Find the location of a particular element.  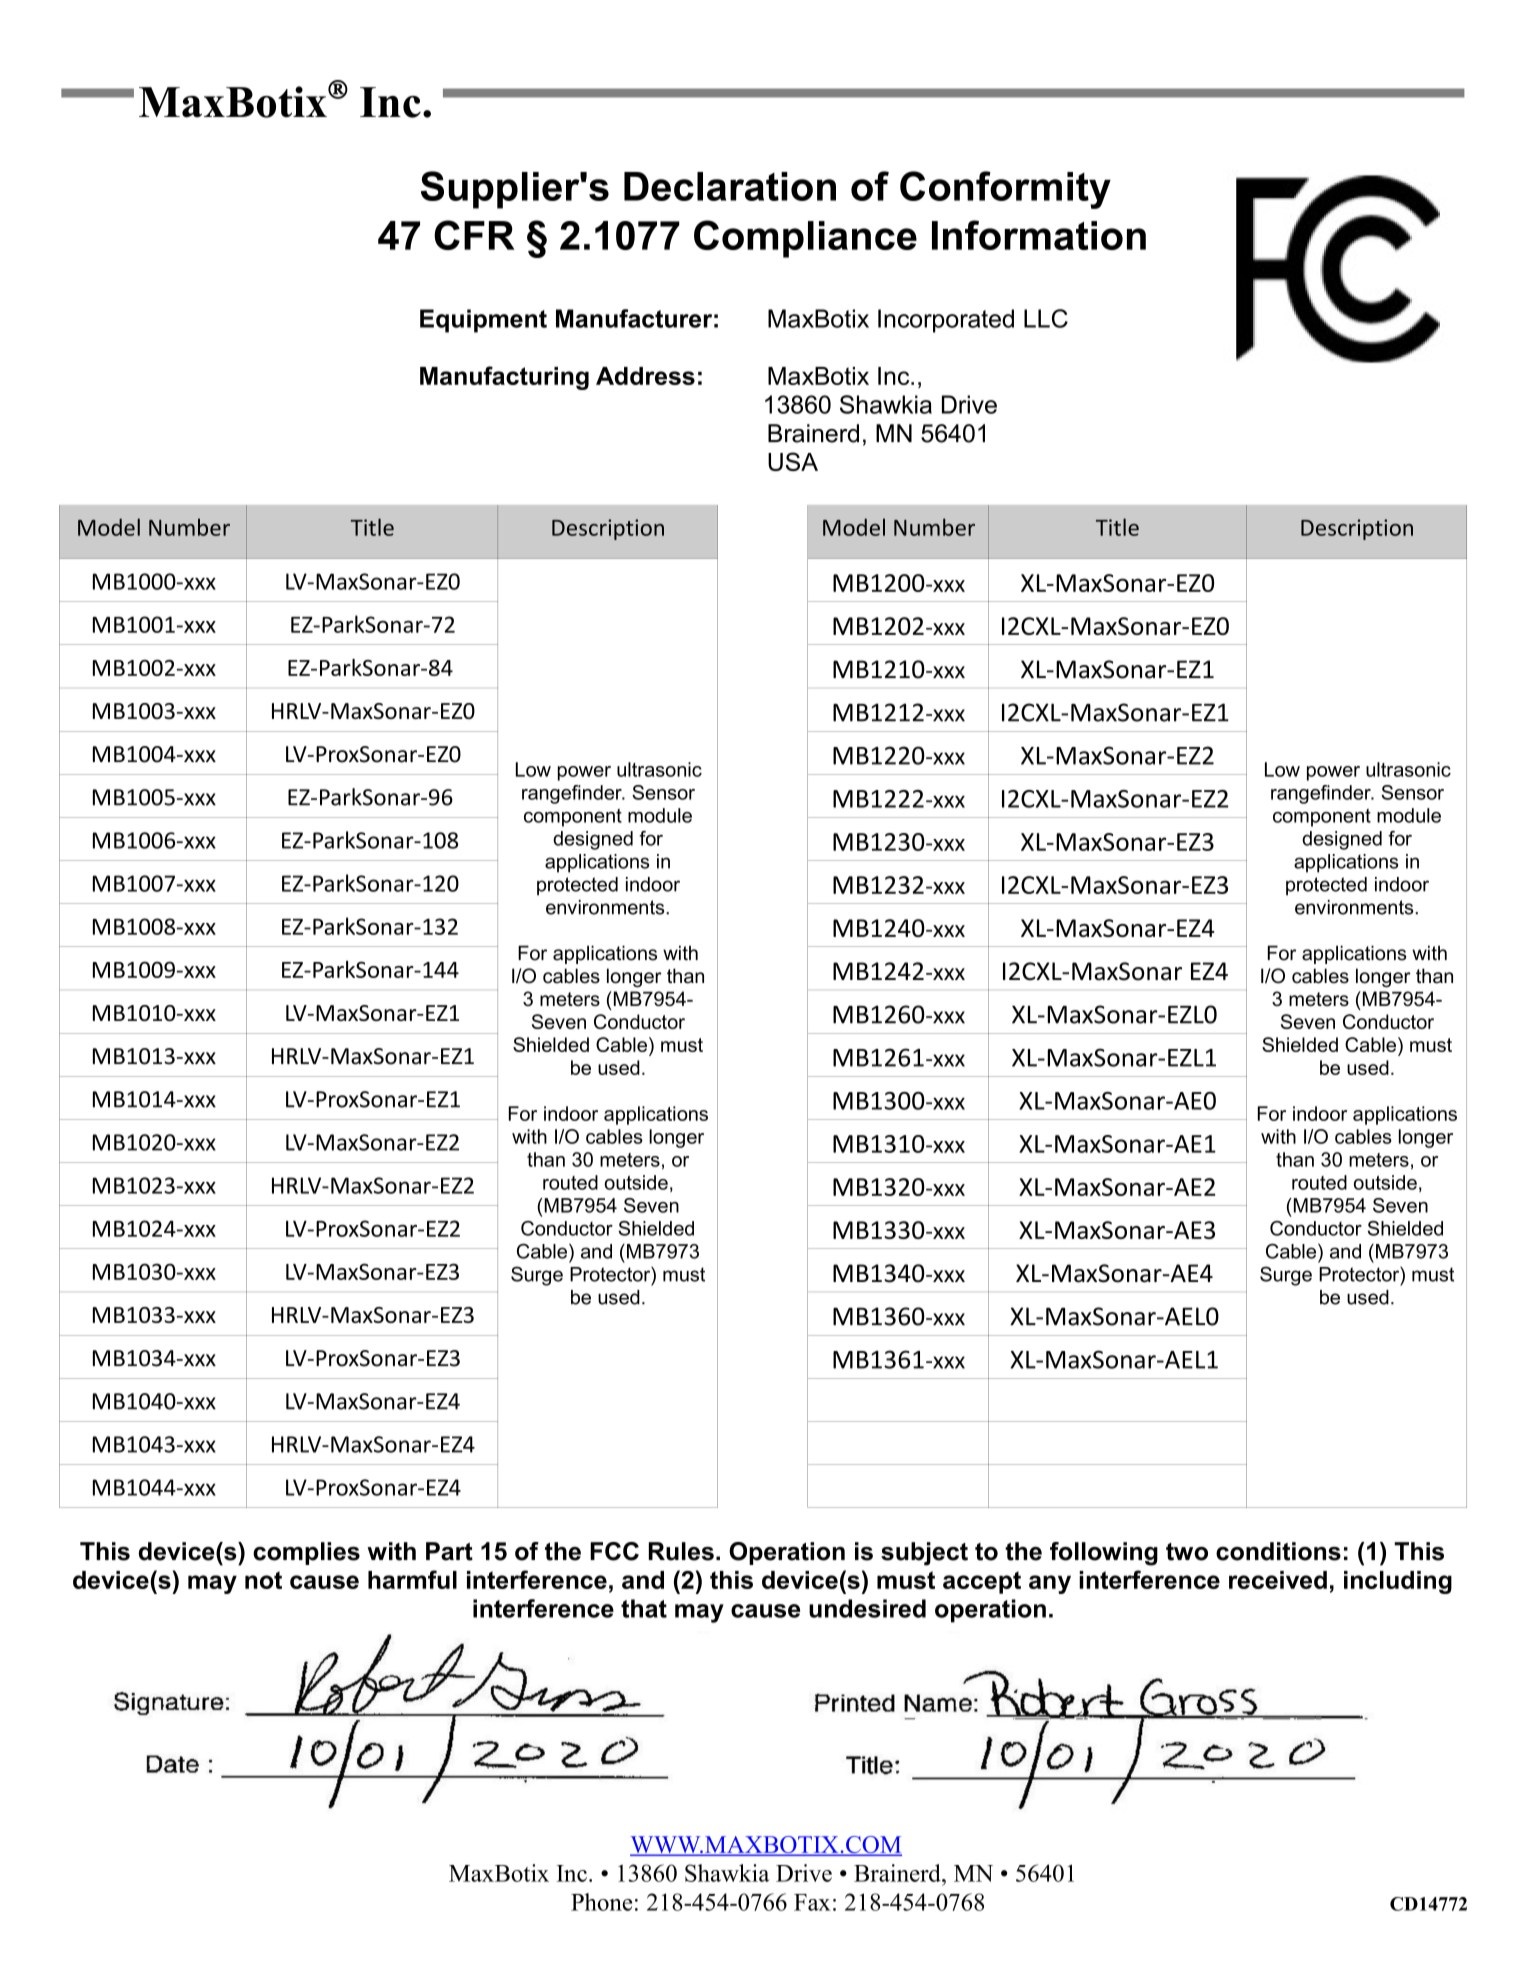

subject is located at coordinates (924, 1554).
